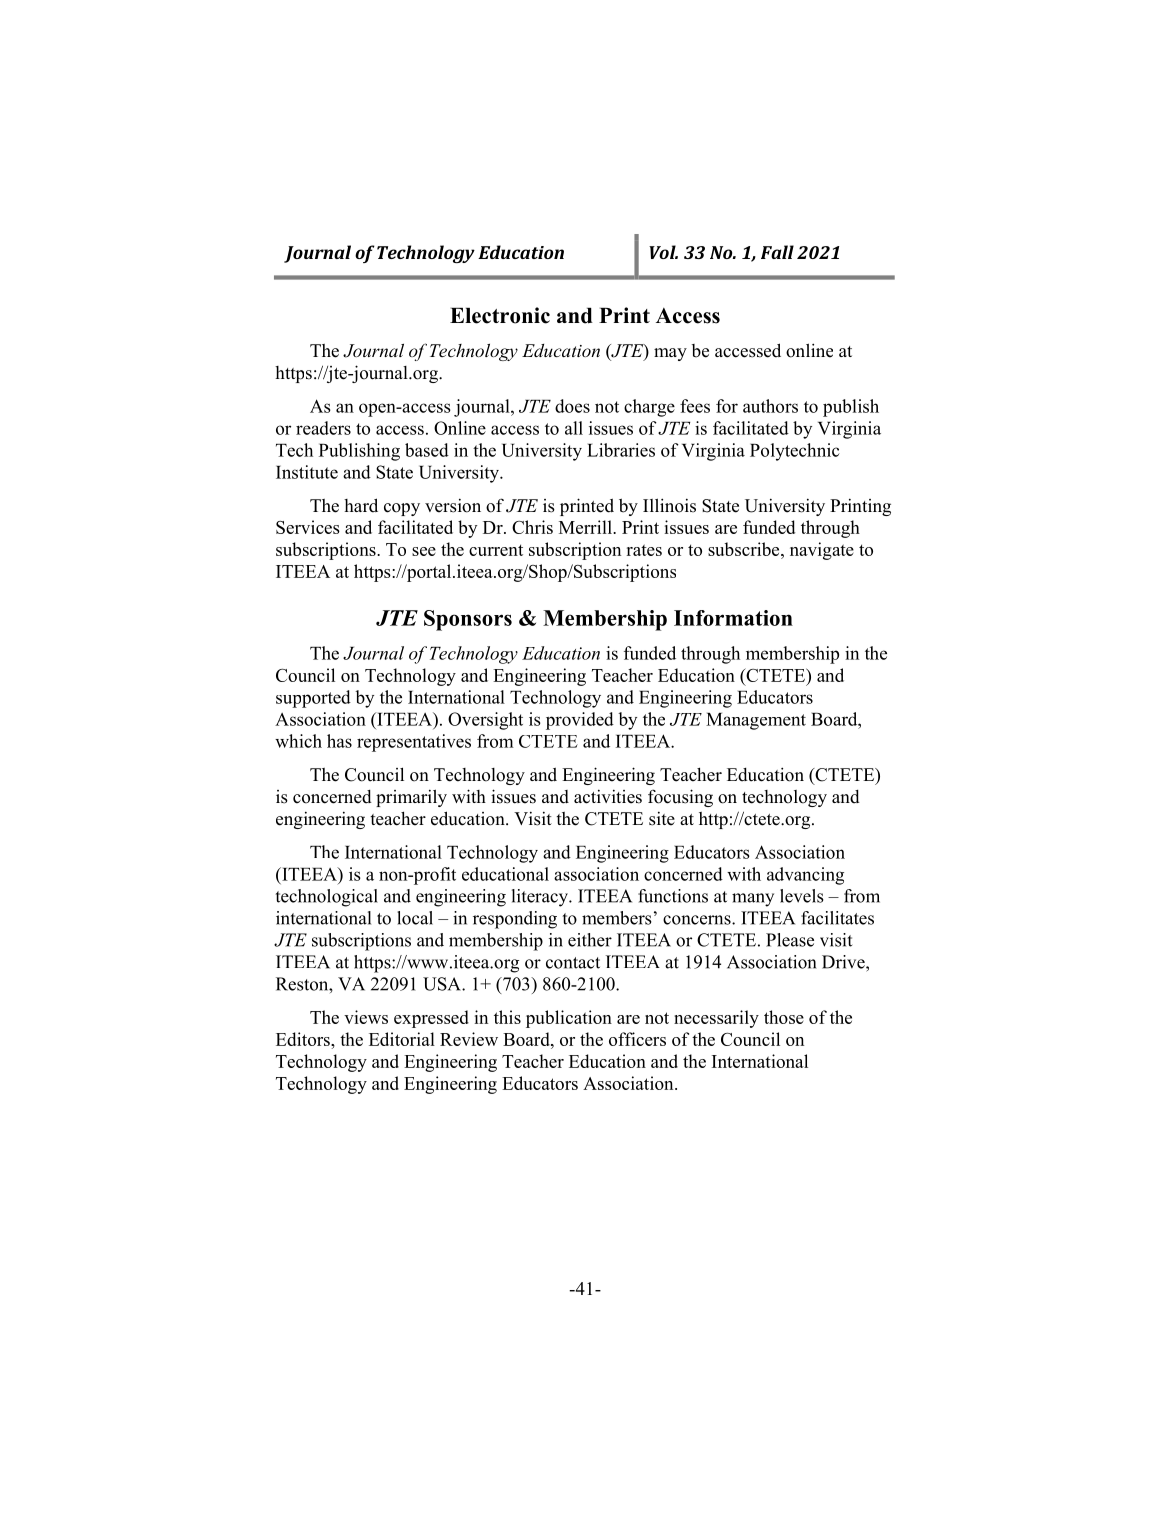 The height and width of the screenshot is (1514, 1170). I want to click on navigate, so click(822, 551).
